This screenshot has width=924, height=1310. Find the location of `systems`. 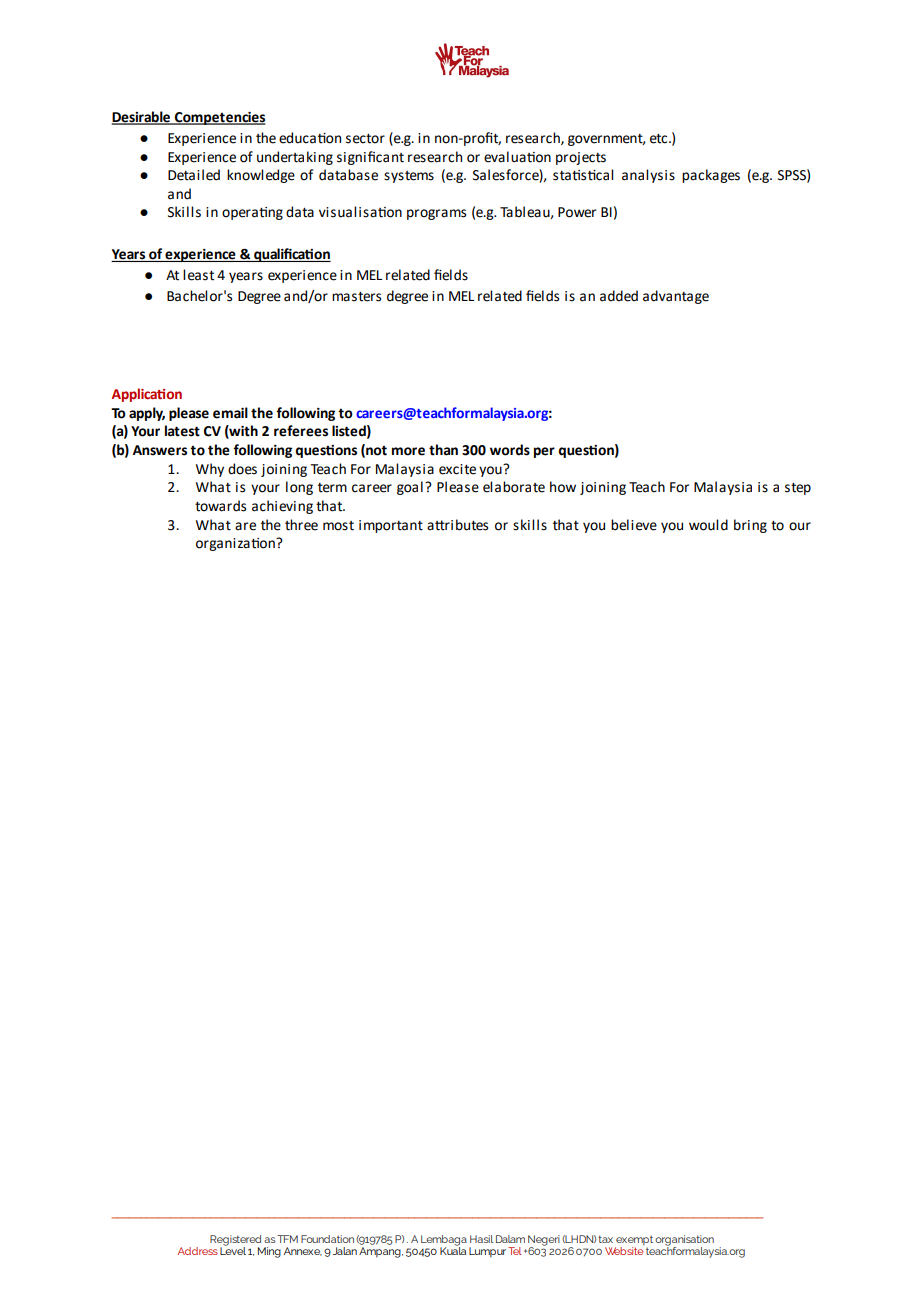

systems is located at coordinates (409, 177).
